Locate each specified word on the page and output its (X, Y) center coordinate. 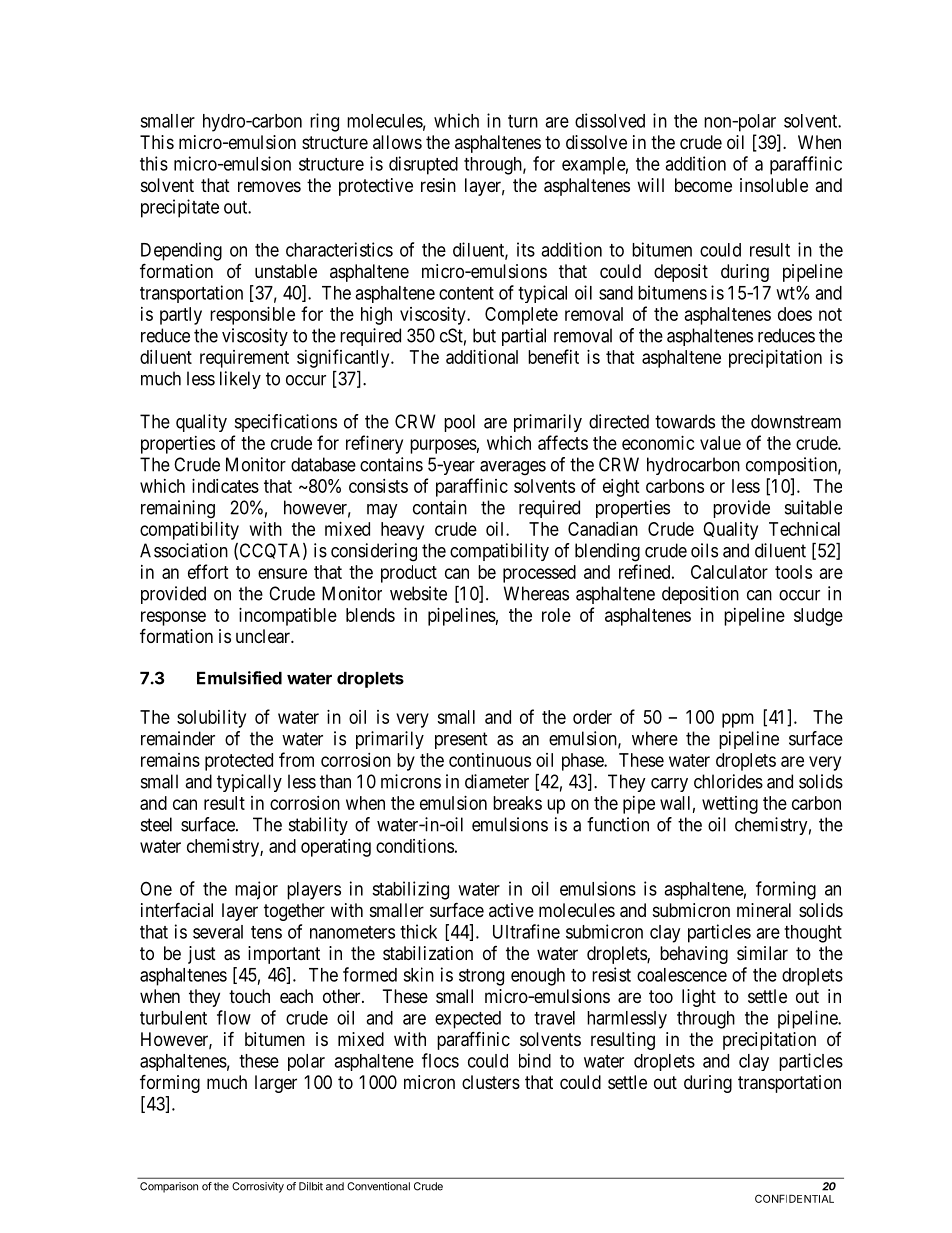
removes (269, 186)
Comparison (169, 1187)
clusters (491, 1082)
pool (459, 423)
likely (240, 380)
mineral (764, 910)
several (218, 932)
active (511, 910)
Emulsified (239, 678)
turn (523, 121)
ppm (738, 720)
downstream (796, 421)
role (556, 615)
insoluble (774, 185)
